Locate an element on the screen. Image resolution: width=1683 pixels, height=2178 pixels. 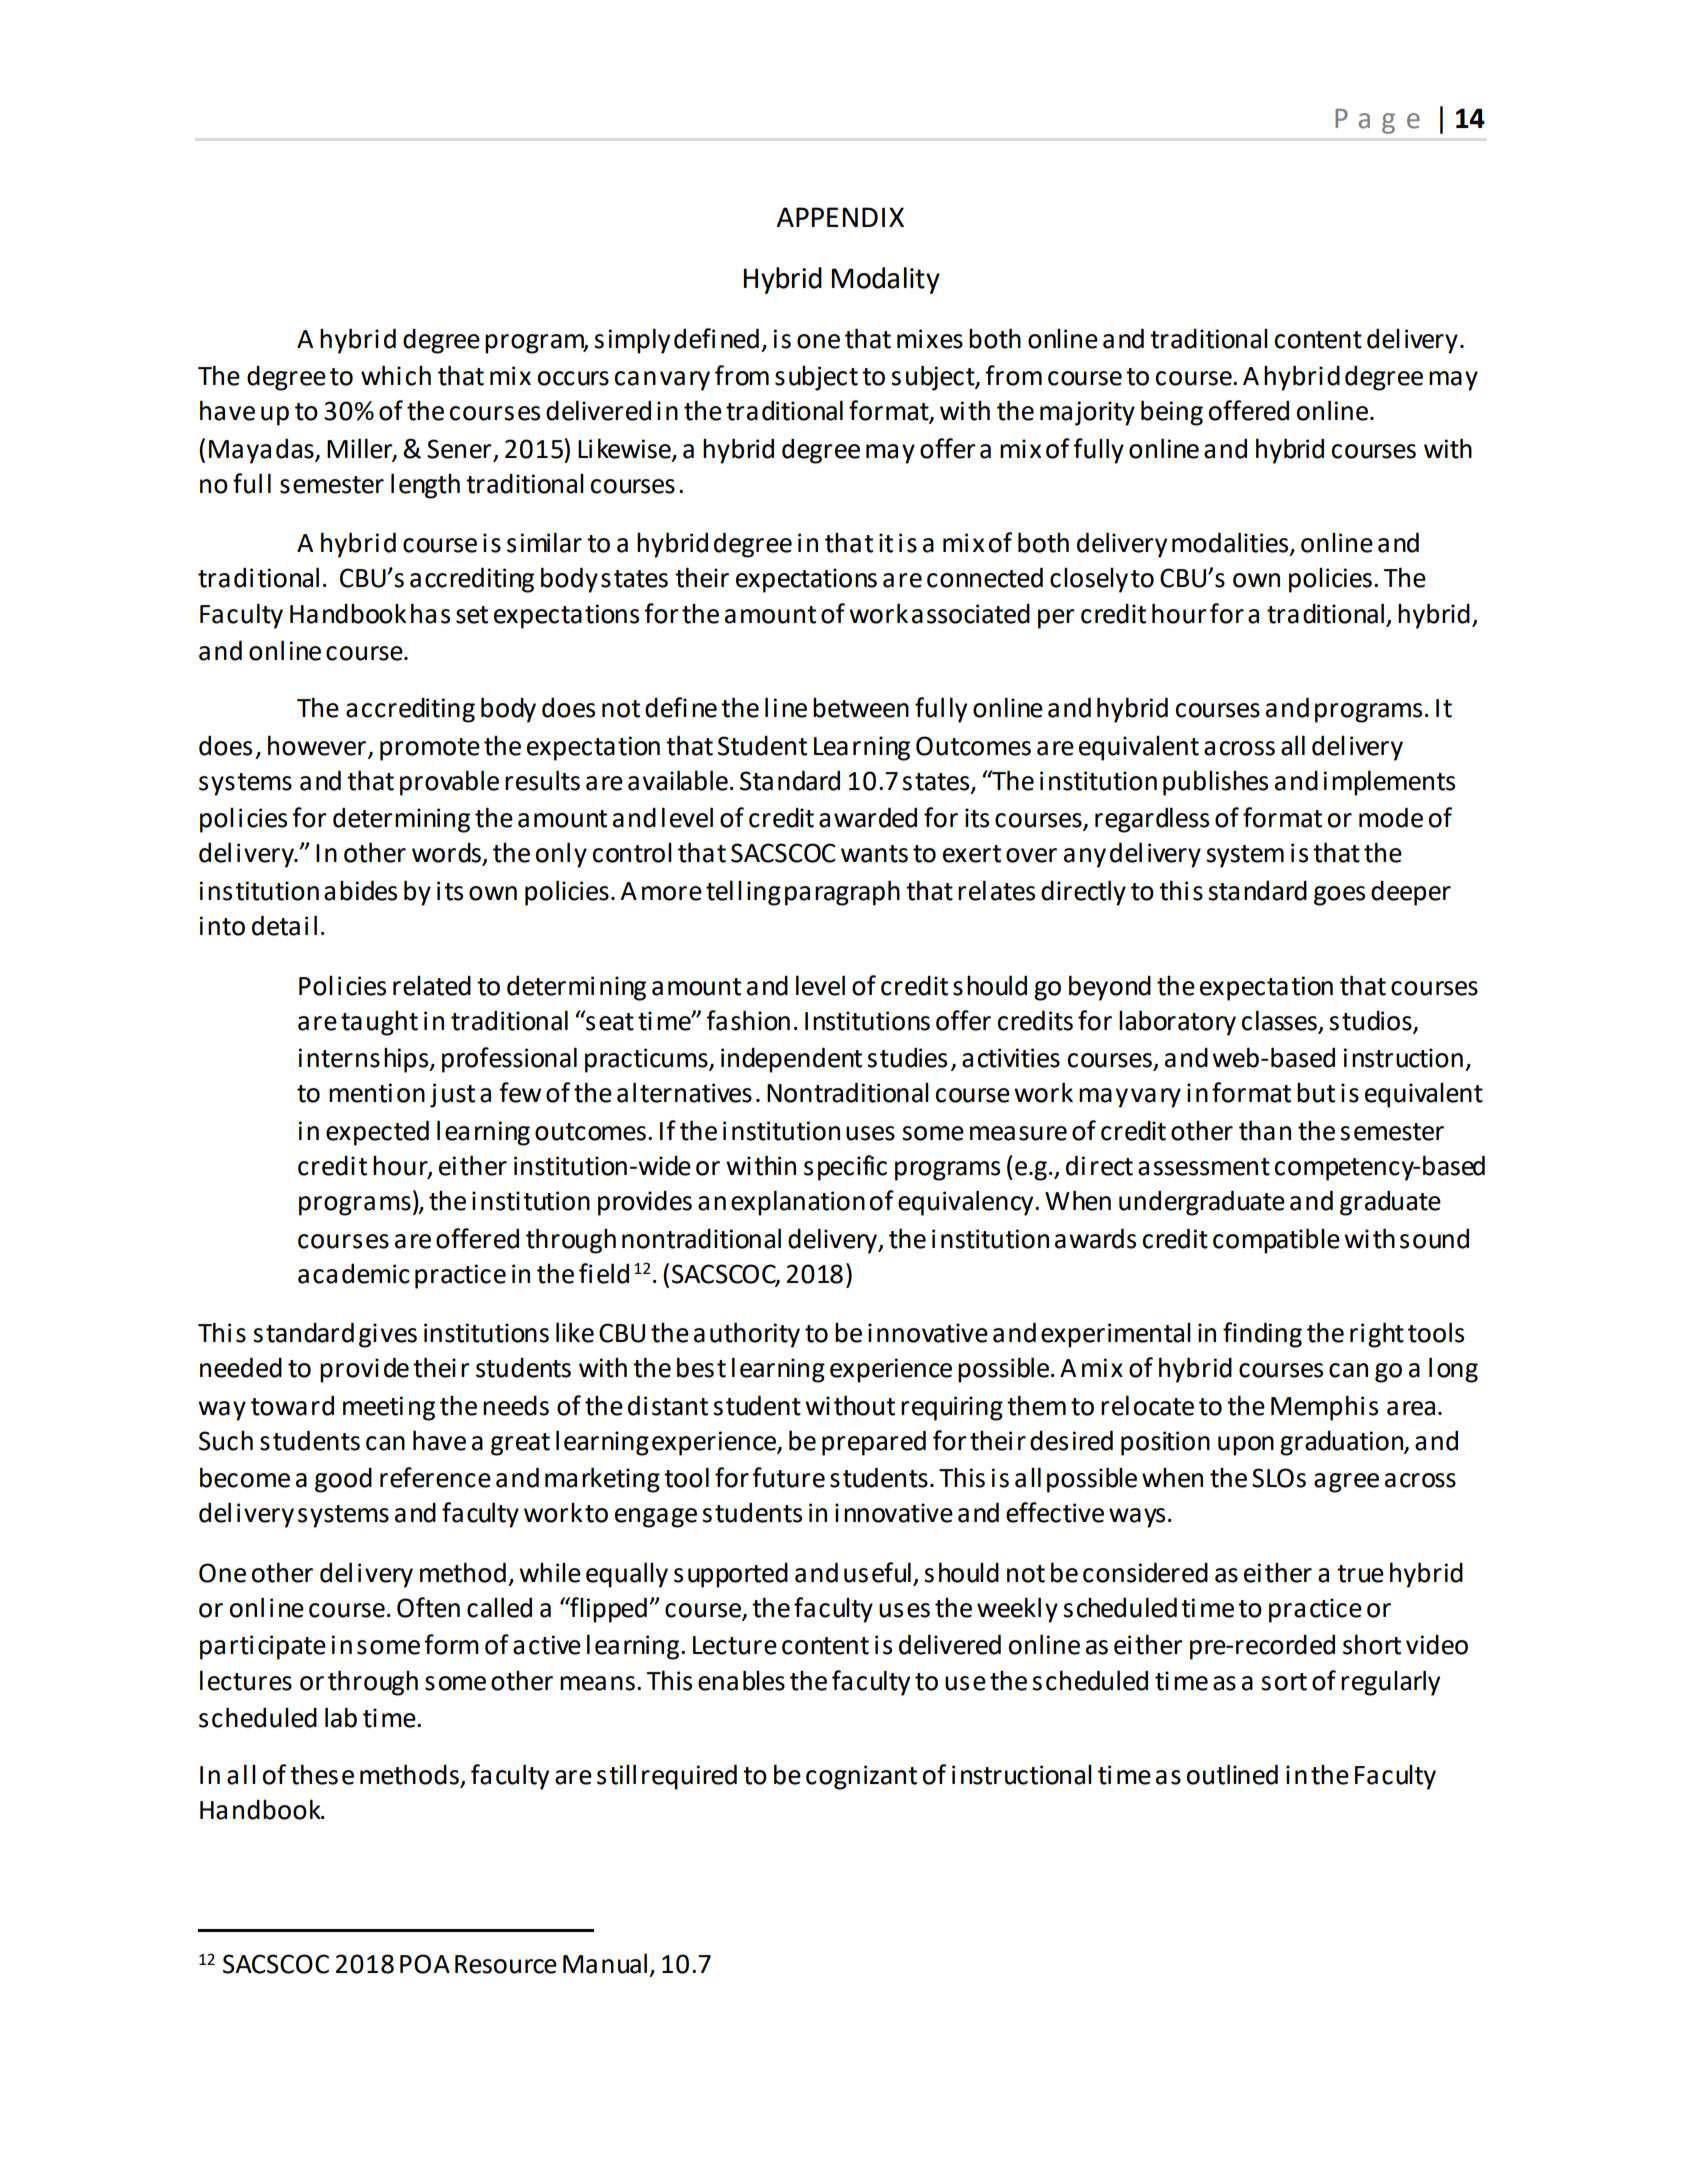
mode is located at coordinates (1391, 817).
